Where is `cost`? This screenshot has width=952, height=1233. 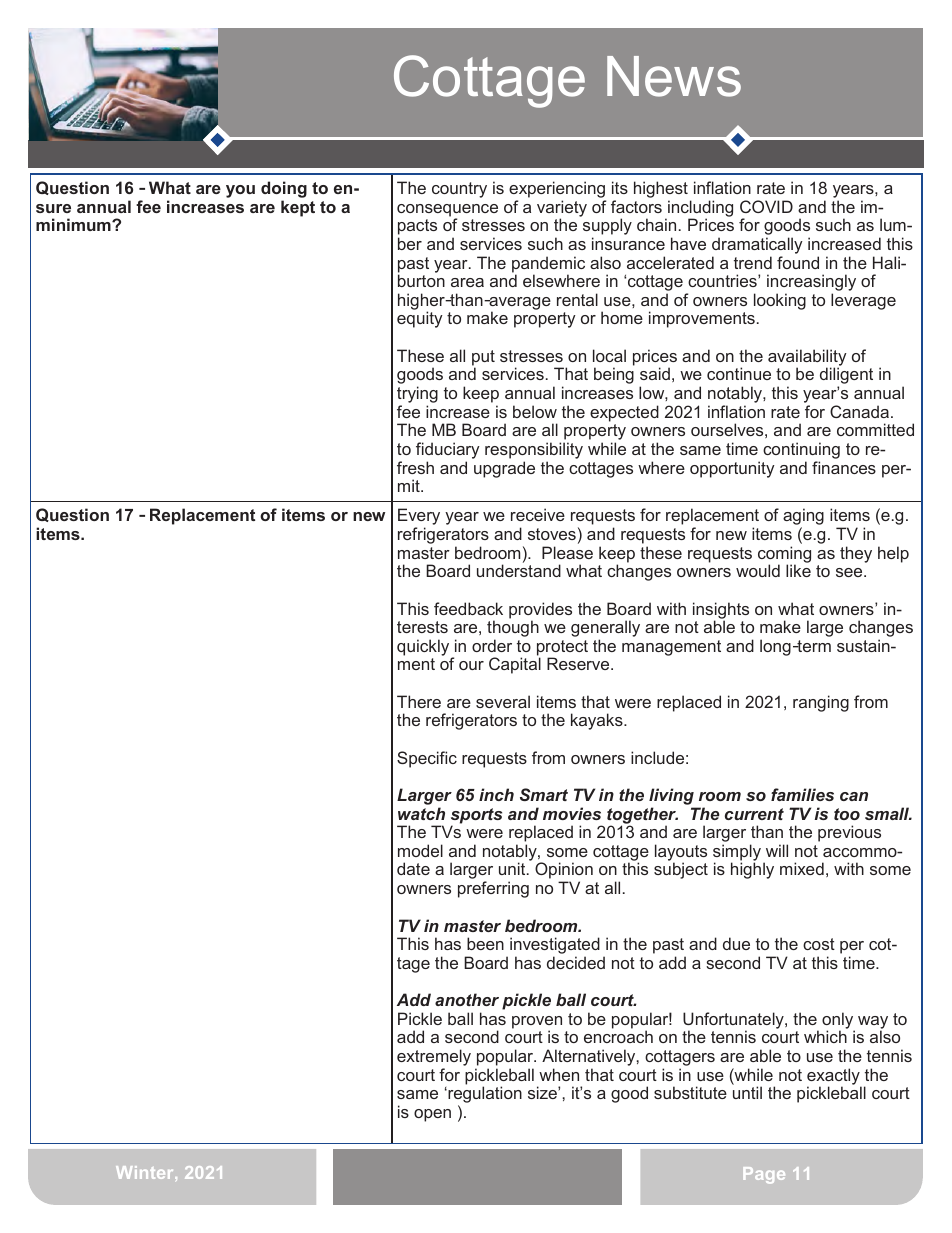 cost is located at coordinates (819, 944).
